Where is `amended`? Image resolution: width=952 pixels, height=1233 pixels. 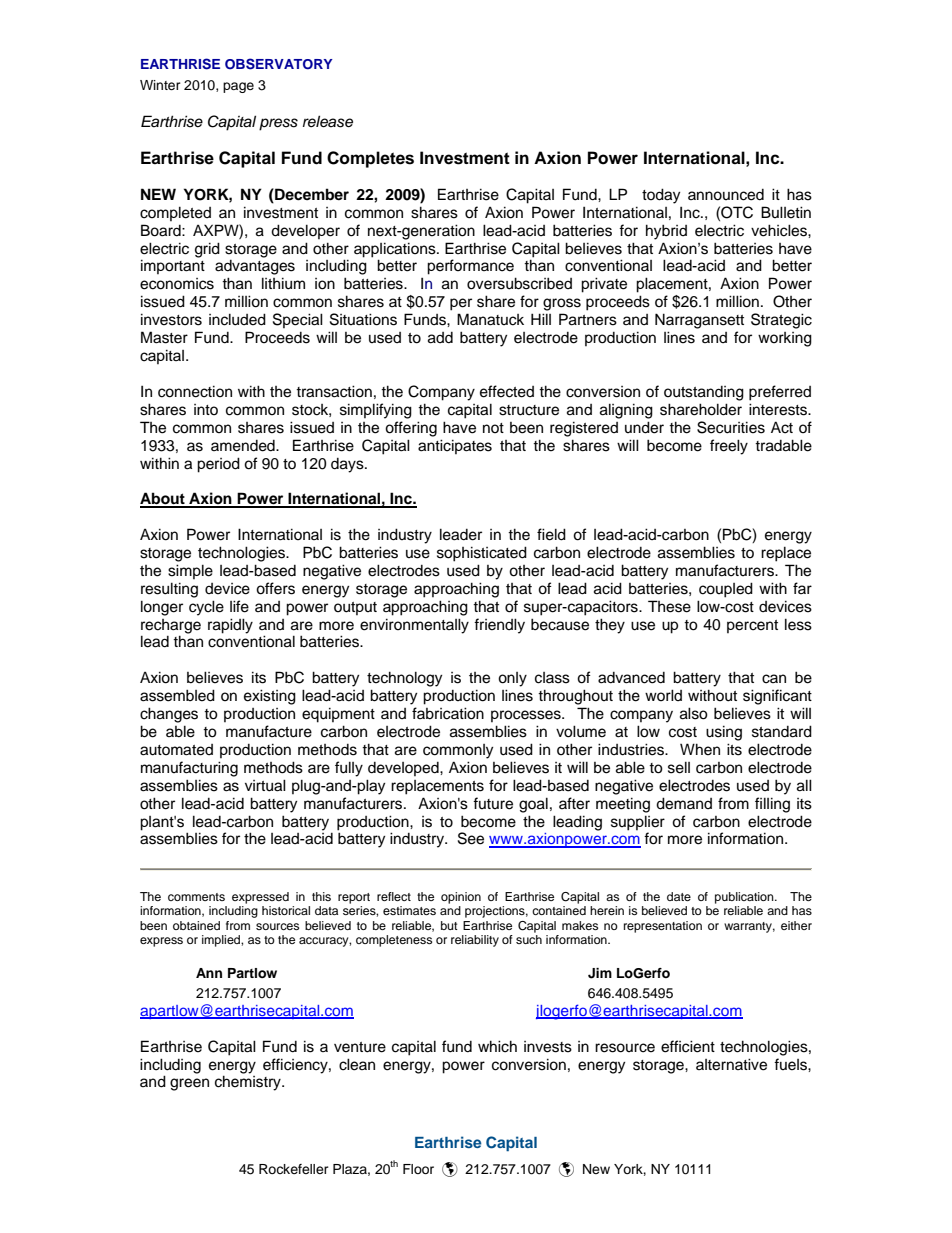 amended is located at coordinates (244, 446).
